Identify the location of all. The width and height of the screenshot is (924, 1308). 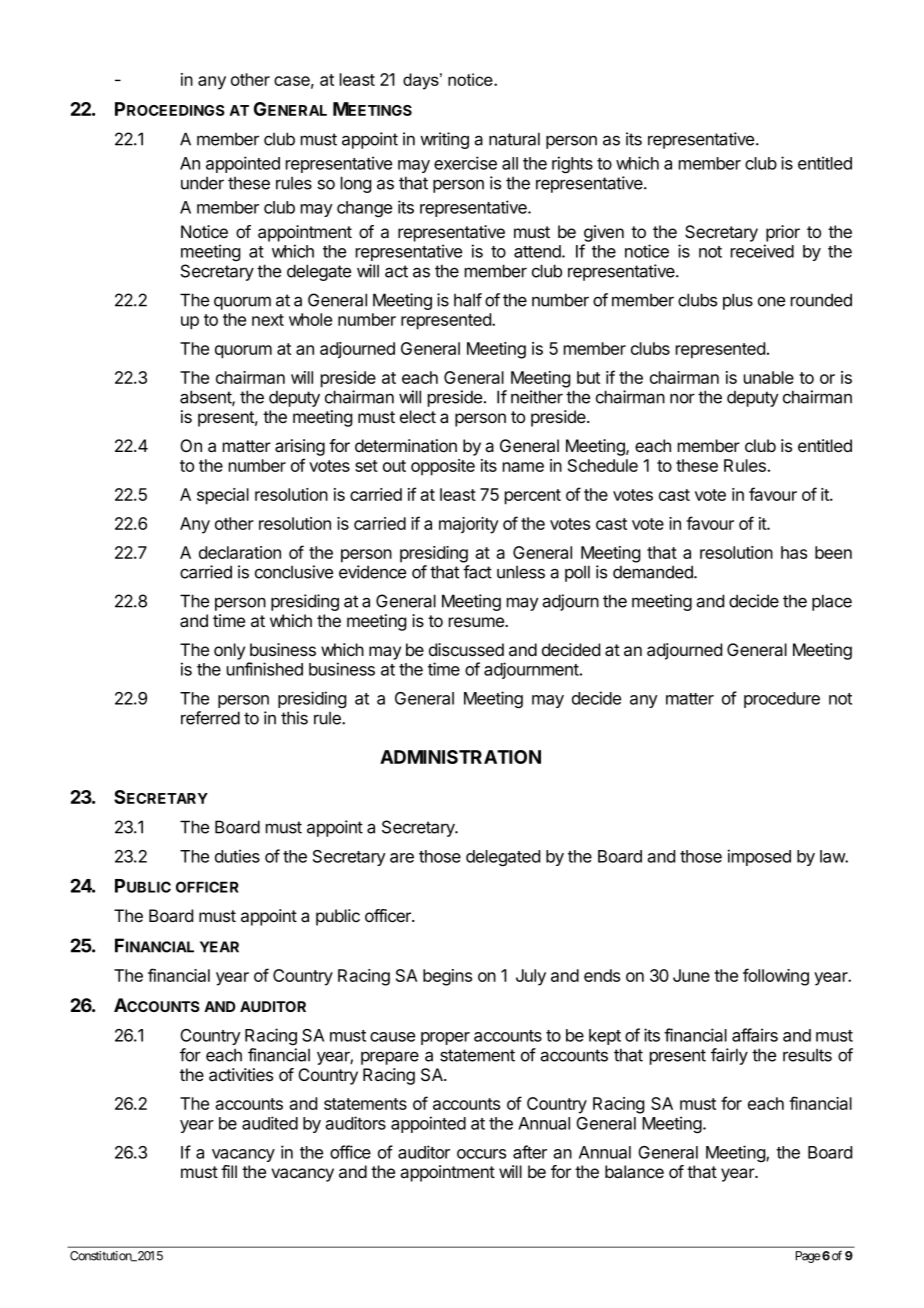
(510, 163).
